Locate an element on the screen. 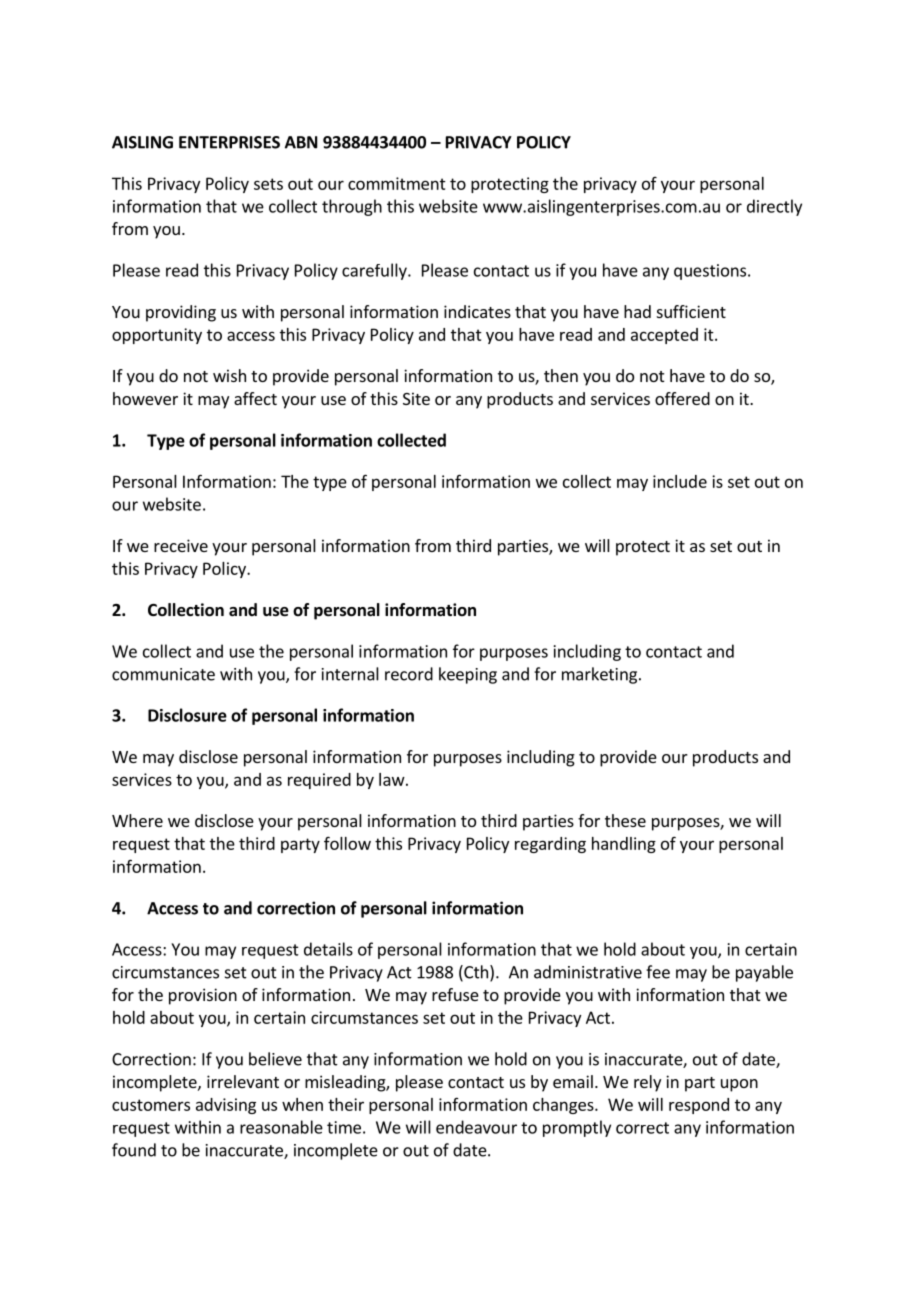 The width and height of the screenshot is (924, 1308). keeping is located at coordinates (468, 675).
